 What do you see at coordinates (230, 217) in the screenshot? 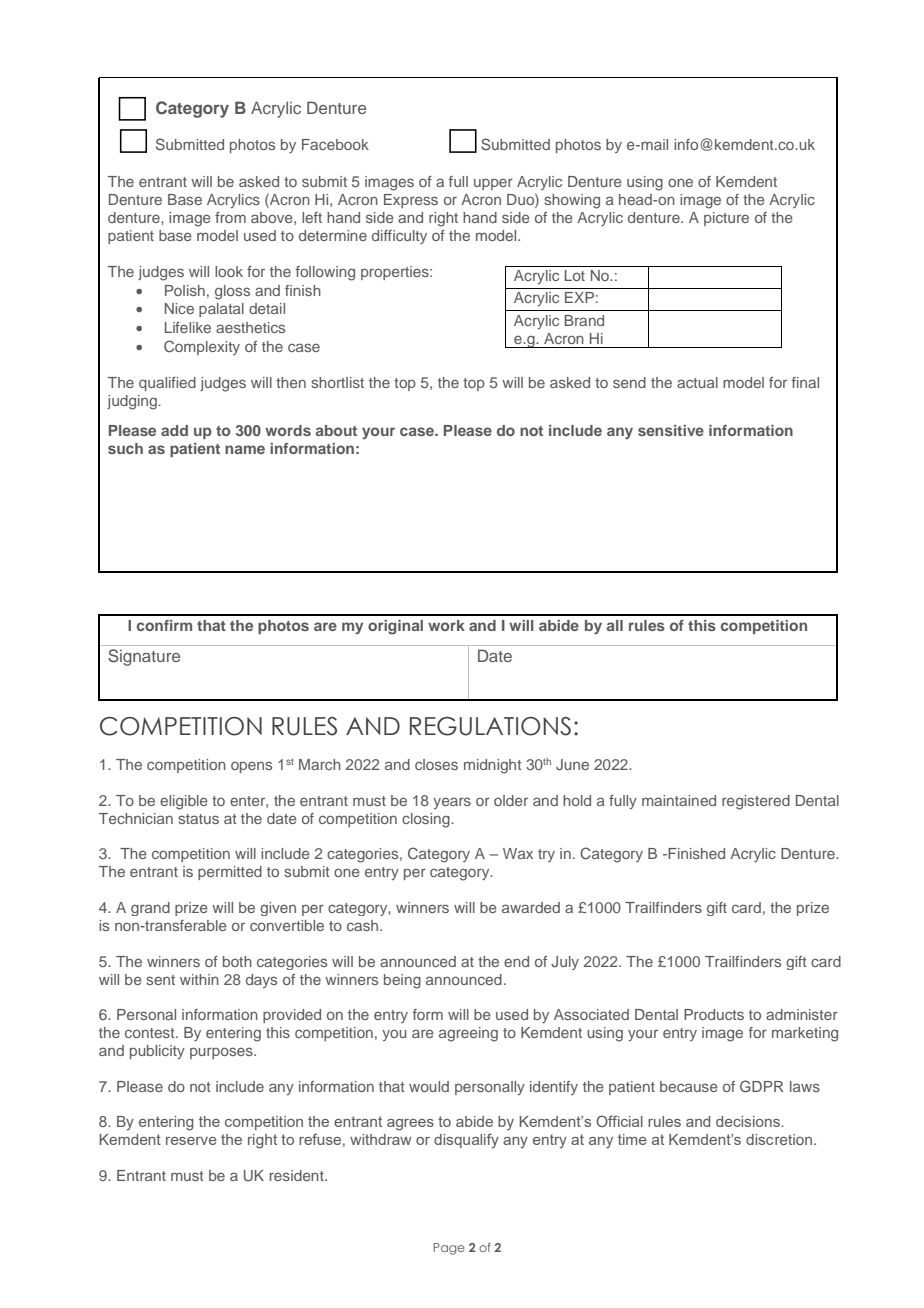
I see `from` at bounding box center [230, 217].
